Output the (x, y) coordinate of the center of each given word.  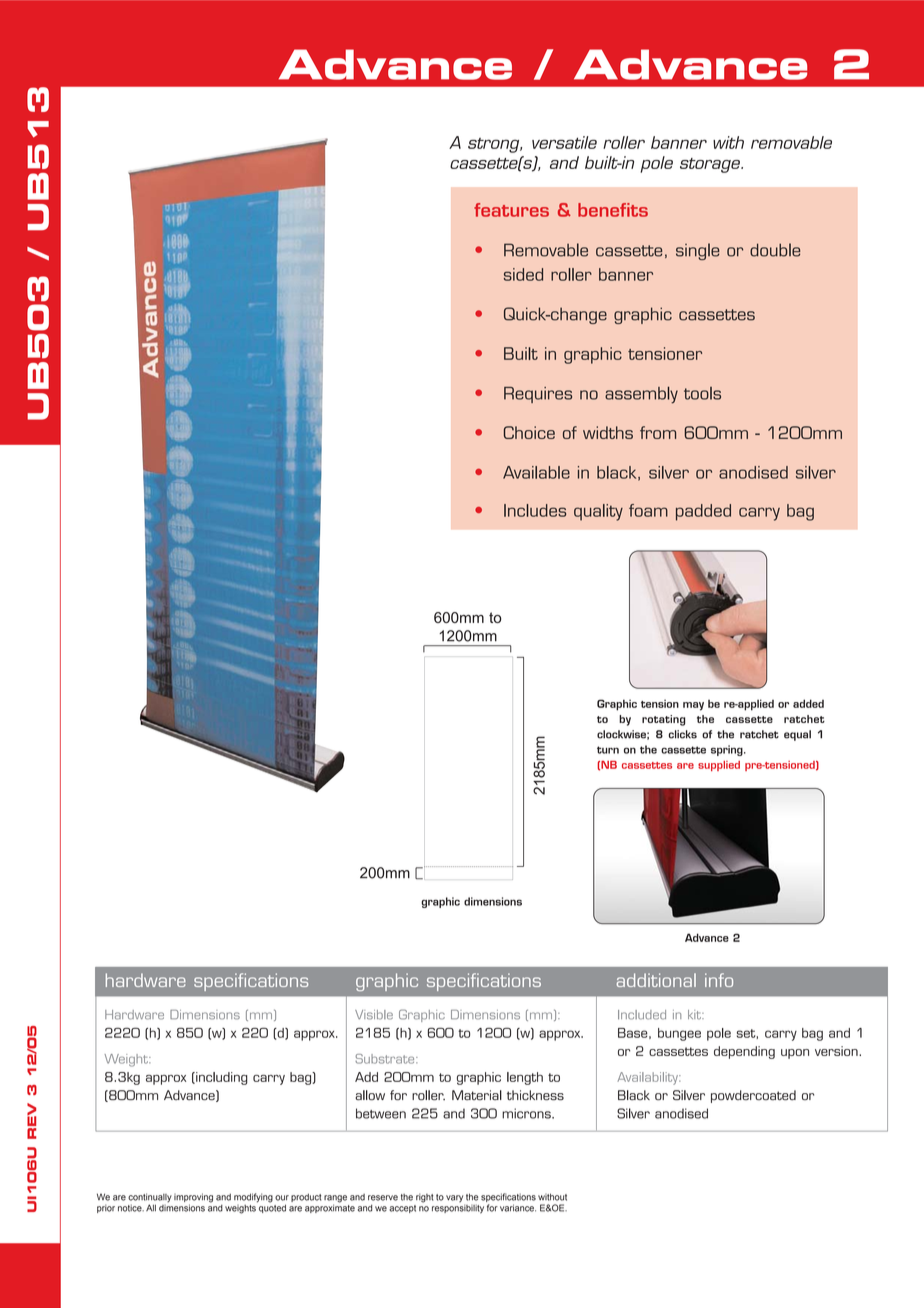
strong (495, 145)
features (511, 210)
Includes (535, 510)
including (221, 1078)
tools (702, 393)
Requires (538, 395)
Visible (374, 1015)
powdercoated (753, 1096)
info (719, 980)
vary (455, 1200)
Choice (529, 432)
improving (193, 1199)
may (693, 706)
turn (608, 750)
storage (711, 165)
